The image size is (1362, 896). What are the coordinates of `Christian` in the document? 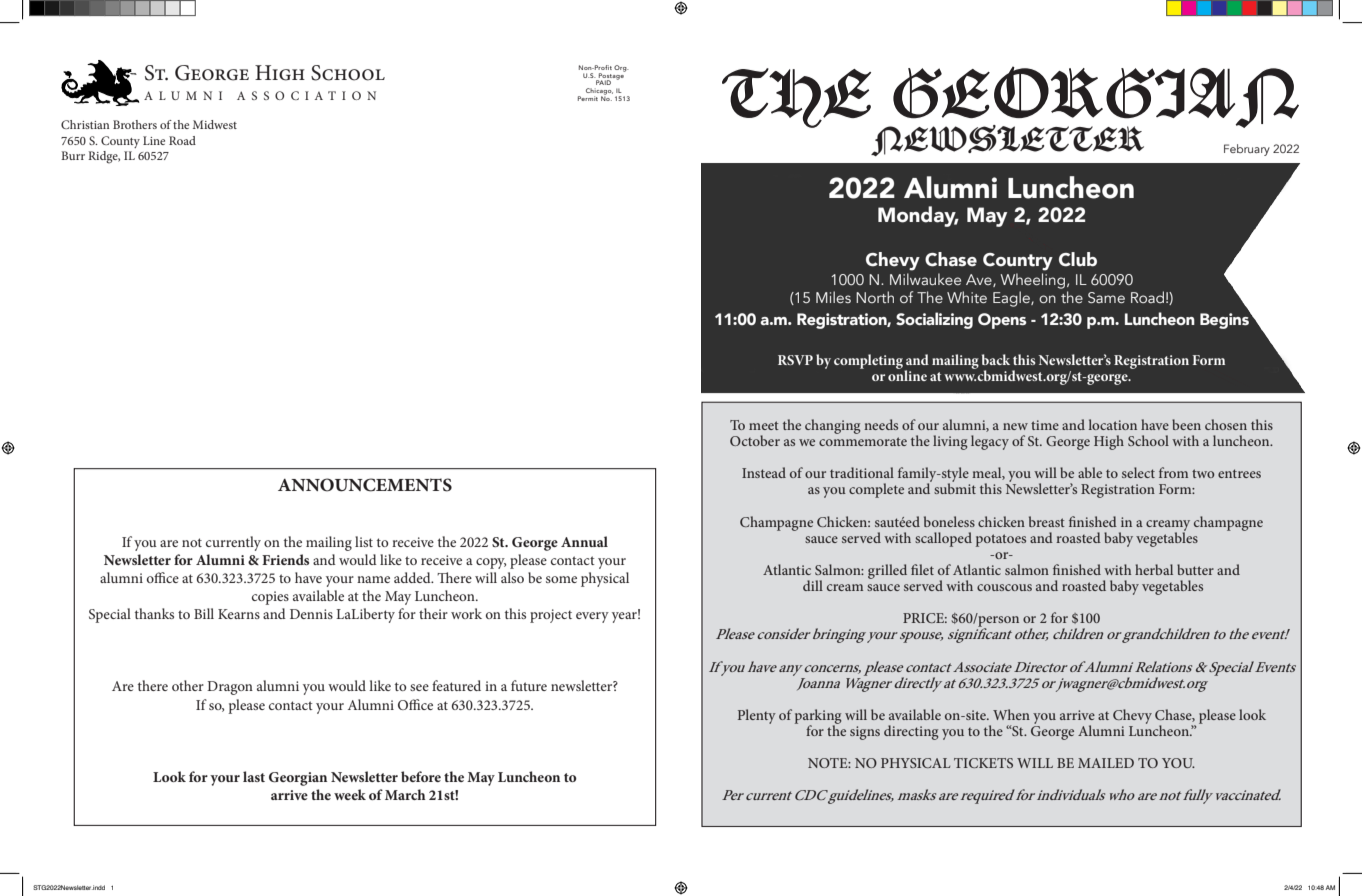 It's located at (85, 124).
